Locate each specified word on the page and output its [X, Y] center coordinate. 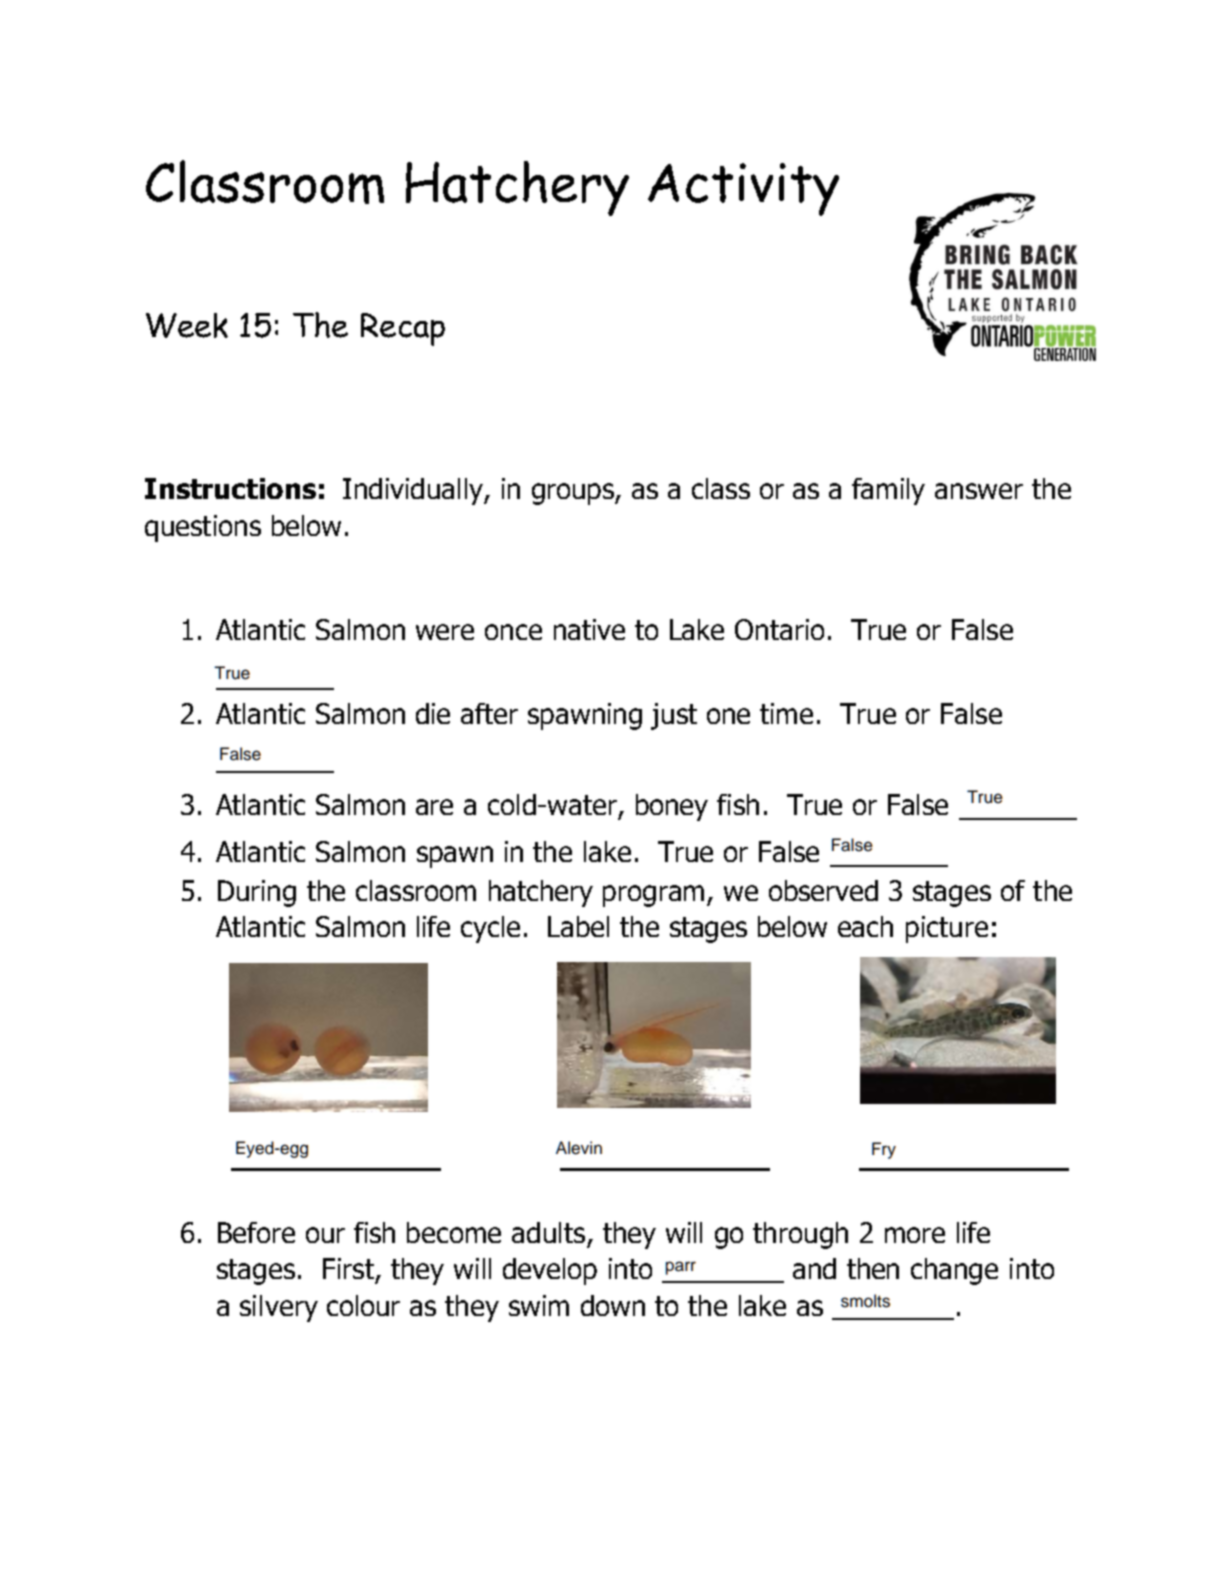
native [589, 629]
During [257, 893]
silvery [279, 1308]
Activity [743, 189]
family [888, 491]
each [865, 926]
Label [578, 926]
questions [203, 528]
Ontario [779, 629]
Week [187, 325]
